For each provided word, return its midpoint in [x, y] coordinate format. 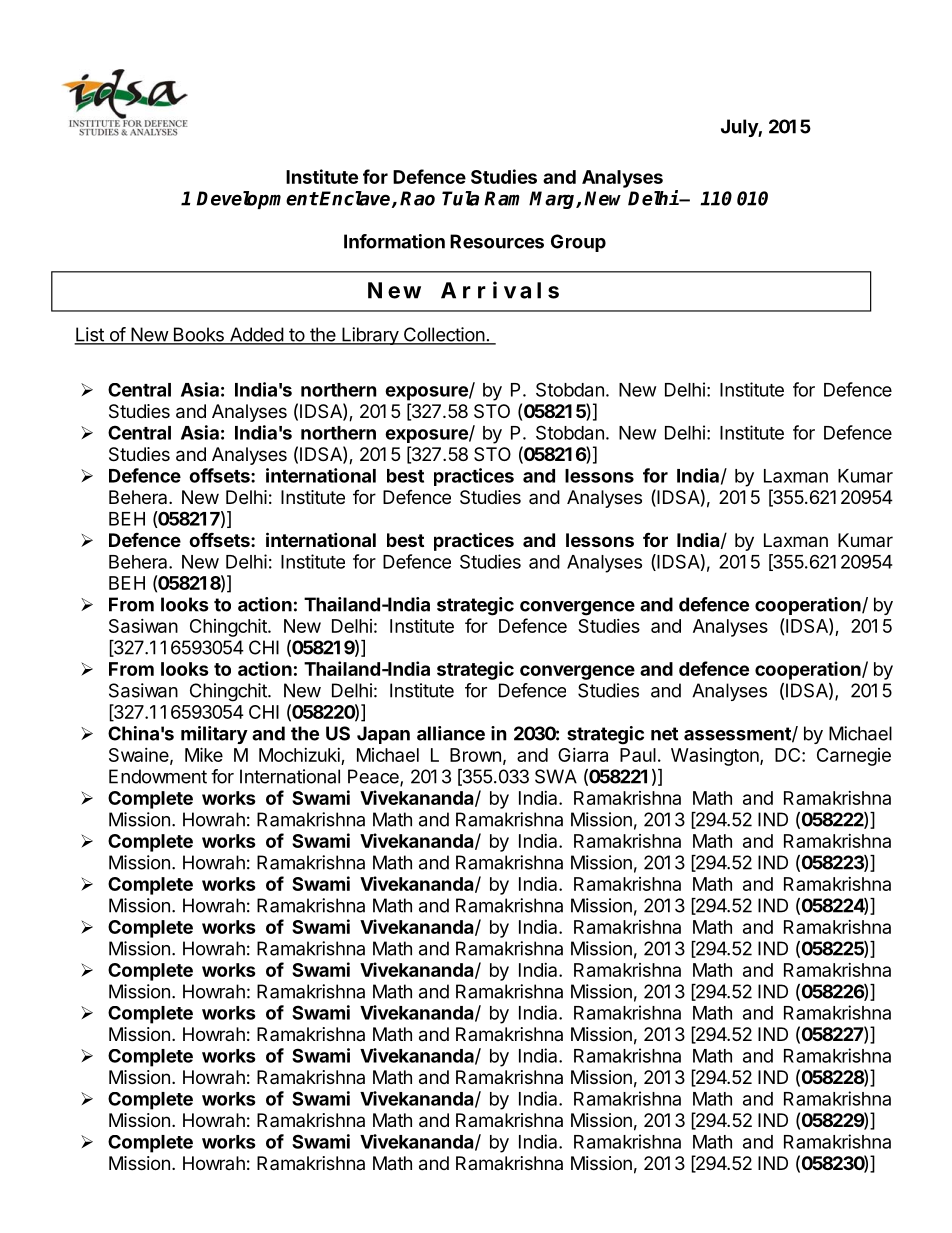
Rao [417, 198]
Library [370, 336]
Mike [204, 754]
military [214, 735]
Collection [443, 335]
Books [198, 335]
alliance [451, 733]
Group [578, 243]
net [664, 734]
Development [257, 200]
